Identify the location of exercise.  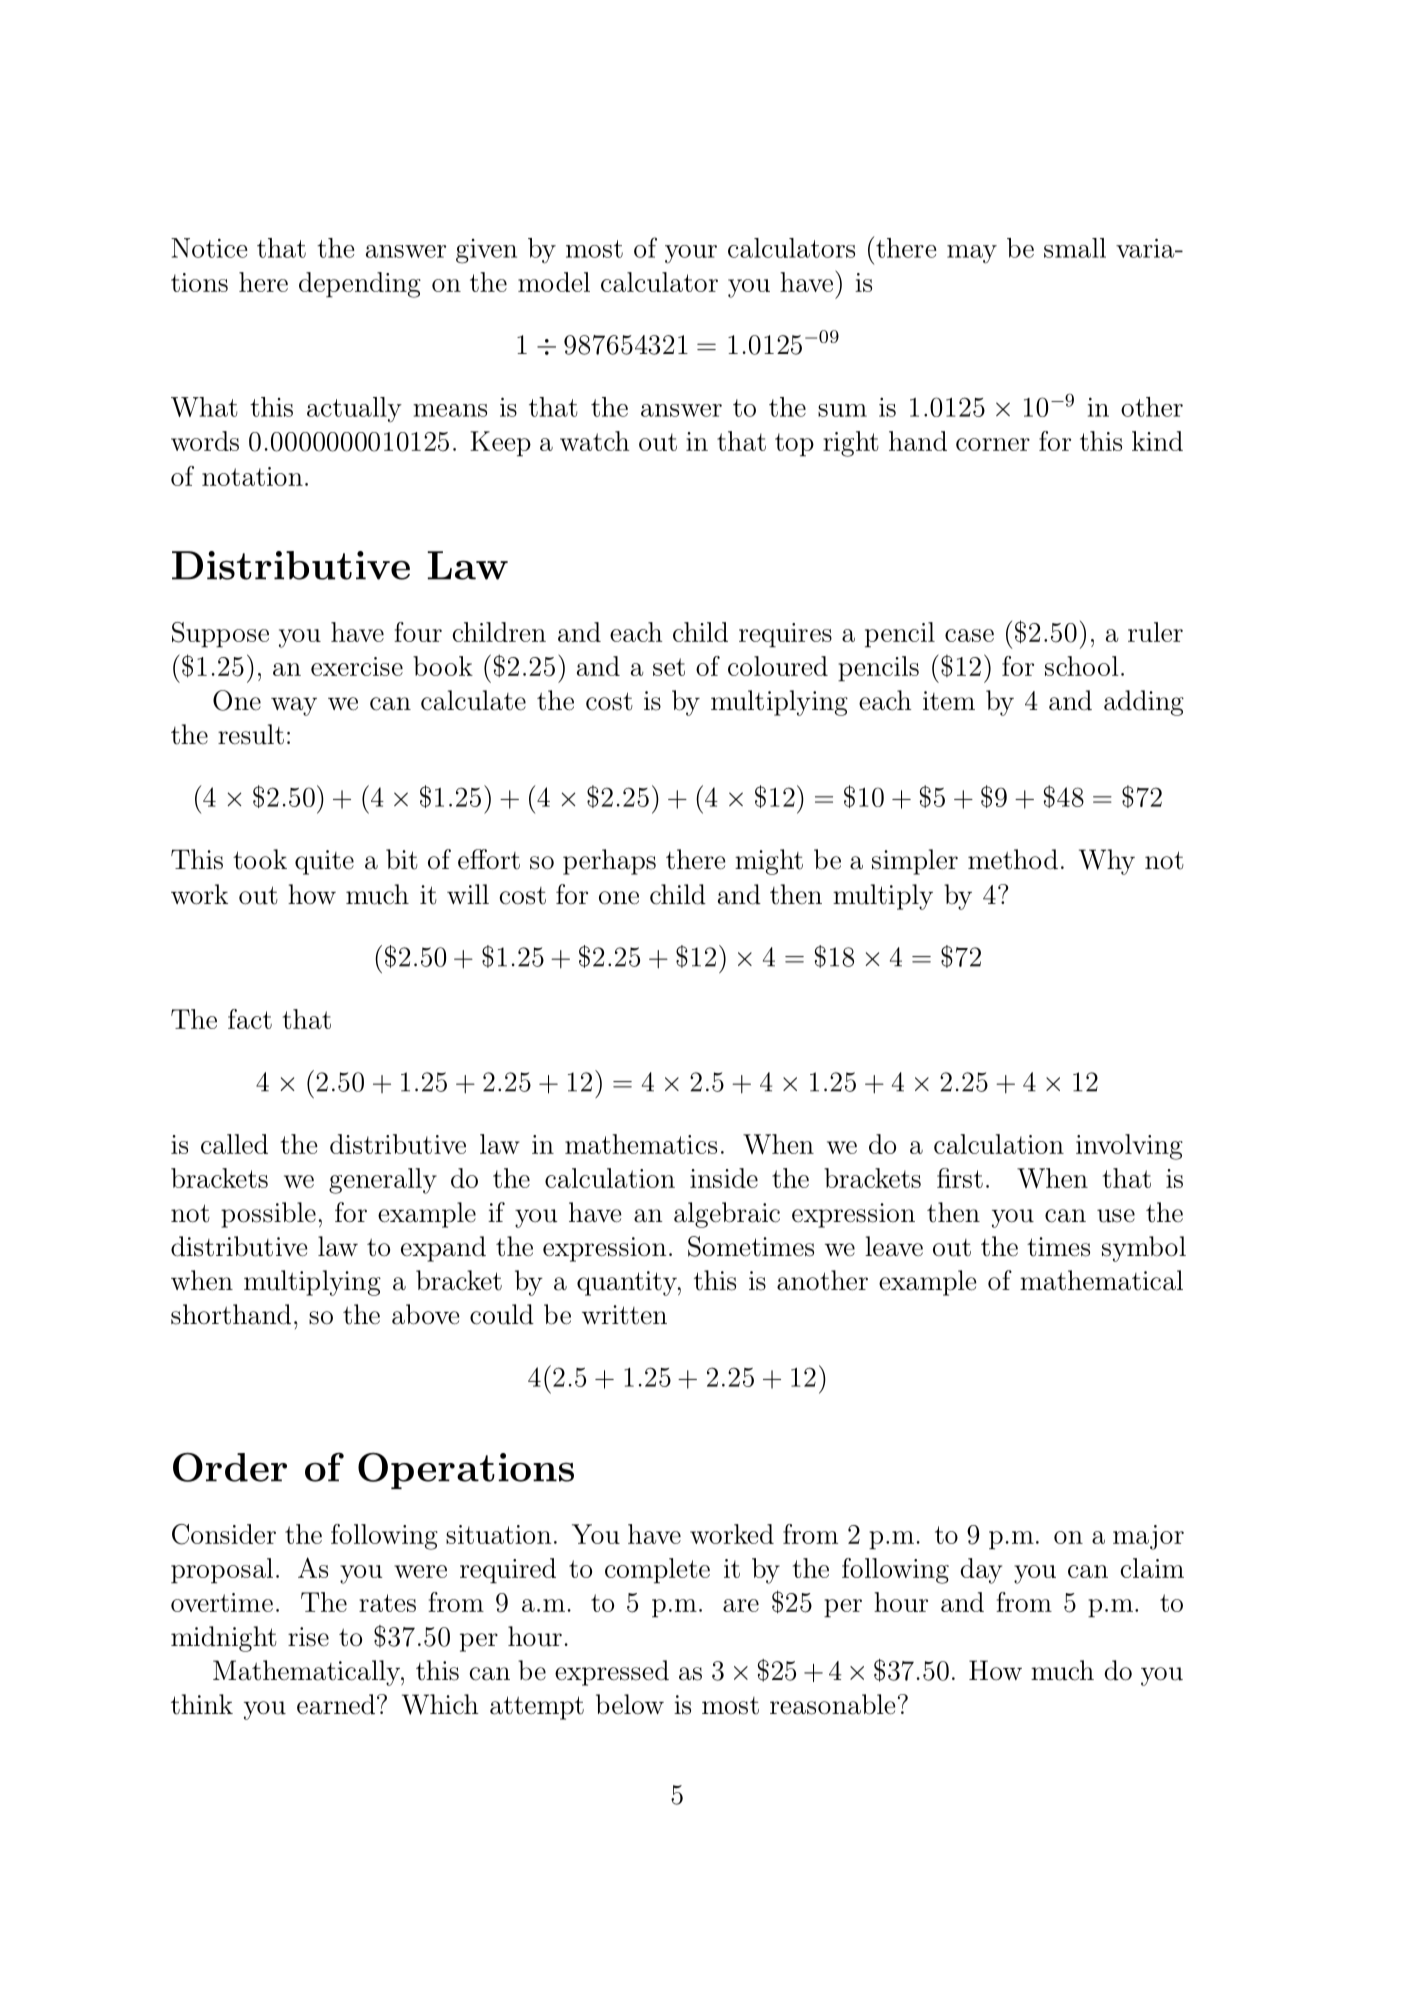
(357, 666).
